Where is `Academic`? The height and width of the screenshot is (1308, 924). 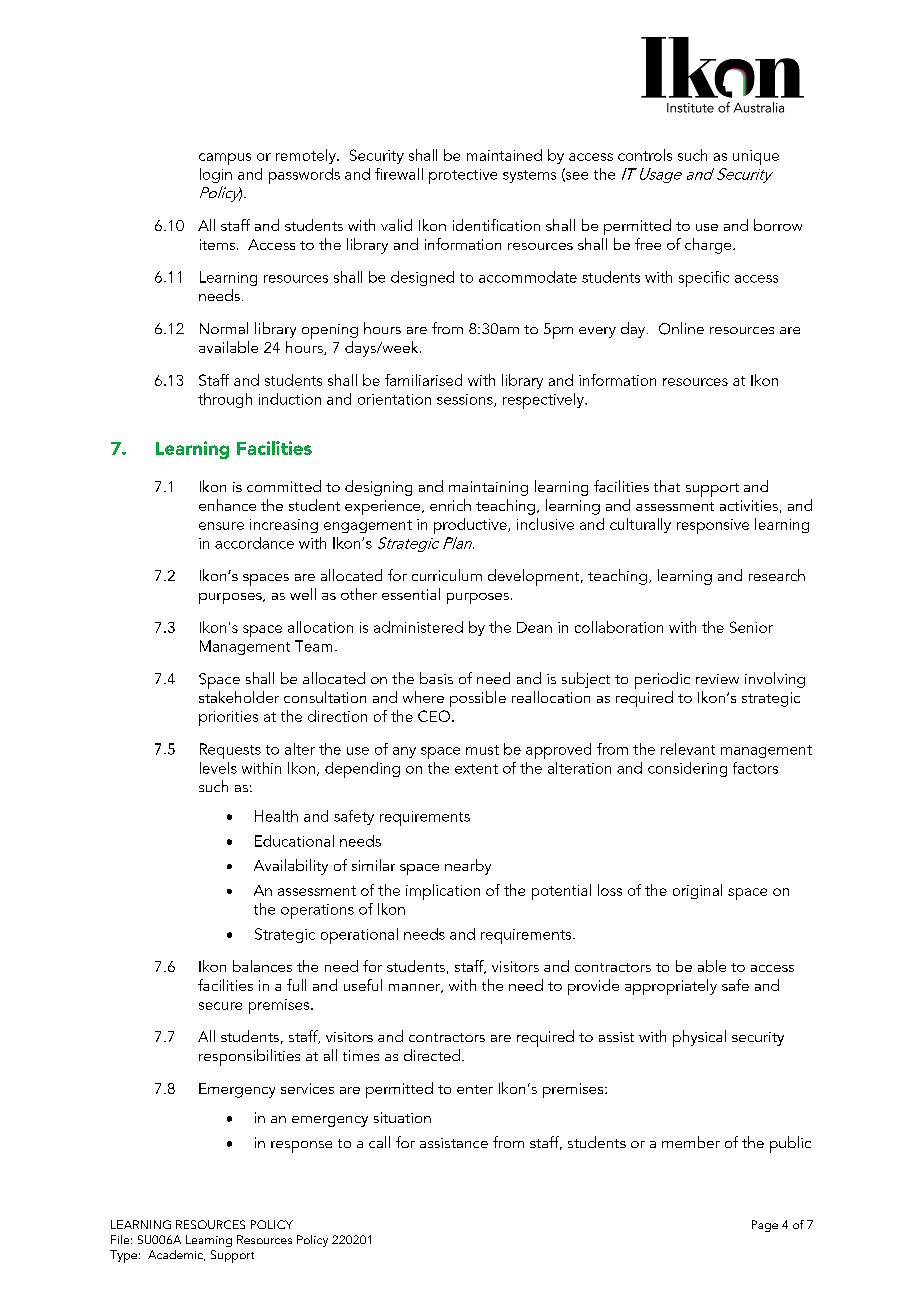
Academic is located at coordinates (176, 1255).
